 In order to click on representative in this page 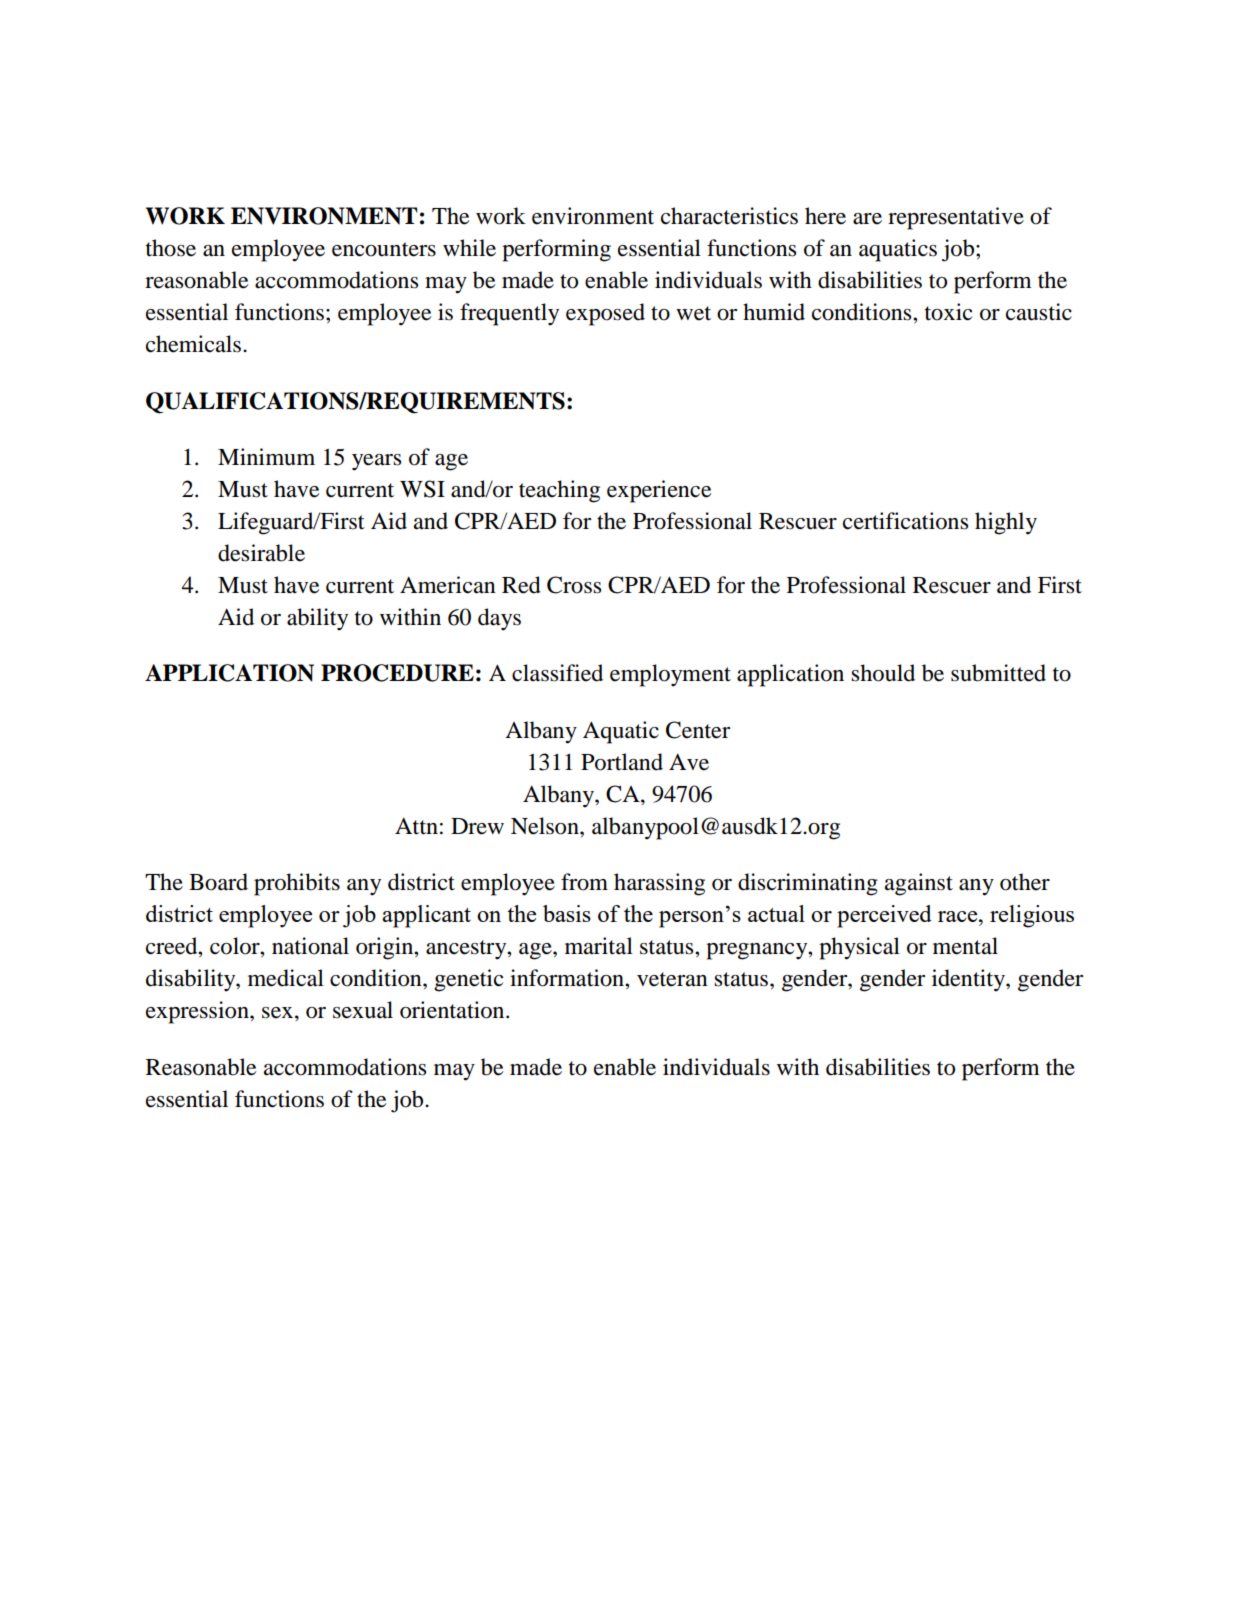, I will do `click(956, 218)`.
